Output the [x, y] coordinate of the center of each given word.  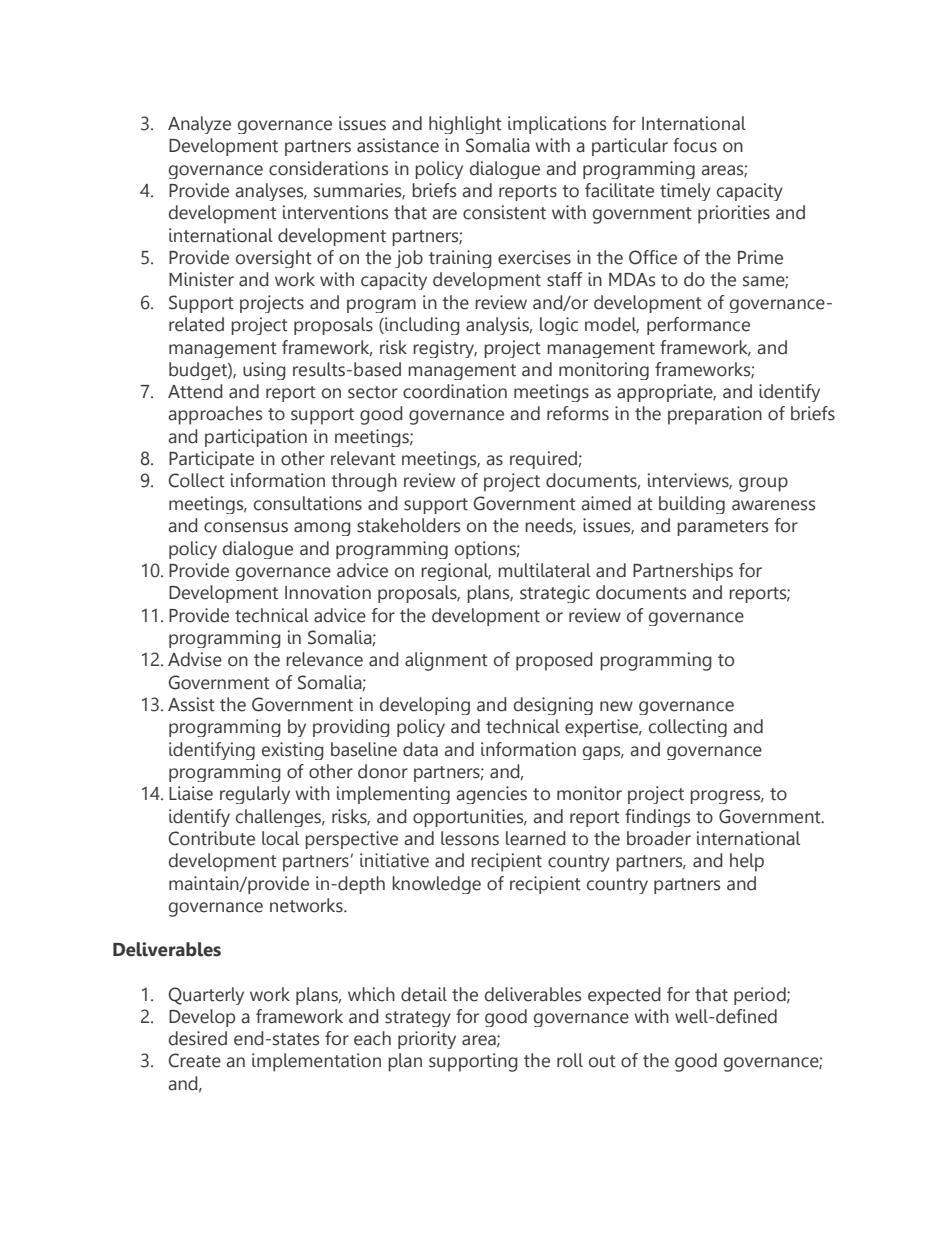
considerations [328, 168]
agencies [491, 795]
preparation [715, 415]
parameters [722, 528]
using [264, 371]
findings [657, 818]
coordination [455, 391]
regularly [255, 795]
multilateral [544, 570]
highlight [465, 125]
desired [198, 1038]
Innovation [328, 592]
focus [695, 145]
